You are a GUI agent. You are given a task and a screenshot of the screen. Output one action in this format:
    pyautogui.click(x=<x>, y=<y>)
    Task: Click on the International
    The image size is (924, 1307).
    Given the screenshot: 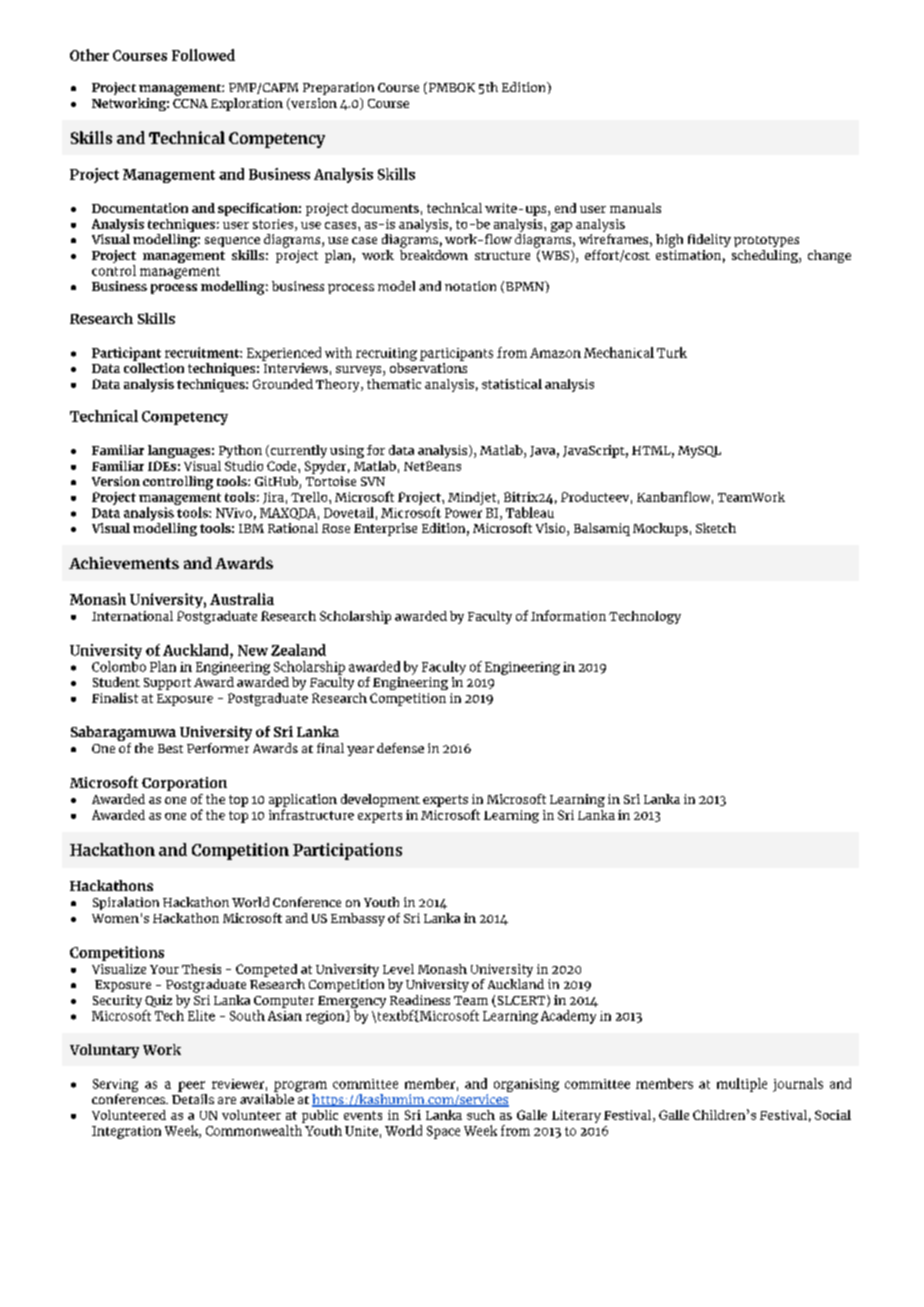 What is the action you would take?
    pyautogui.click(x=132, y=616)
